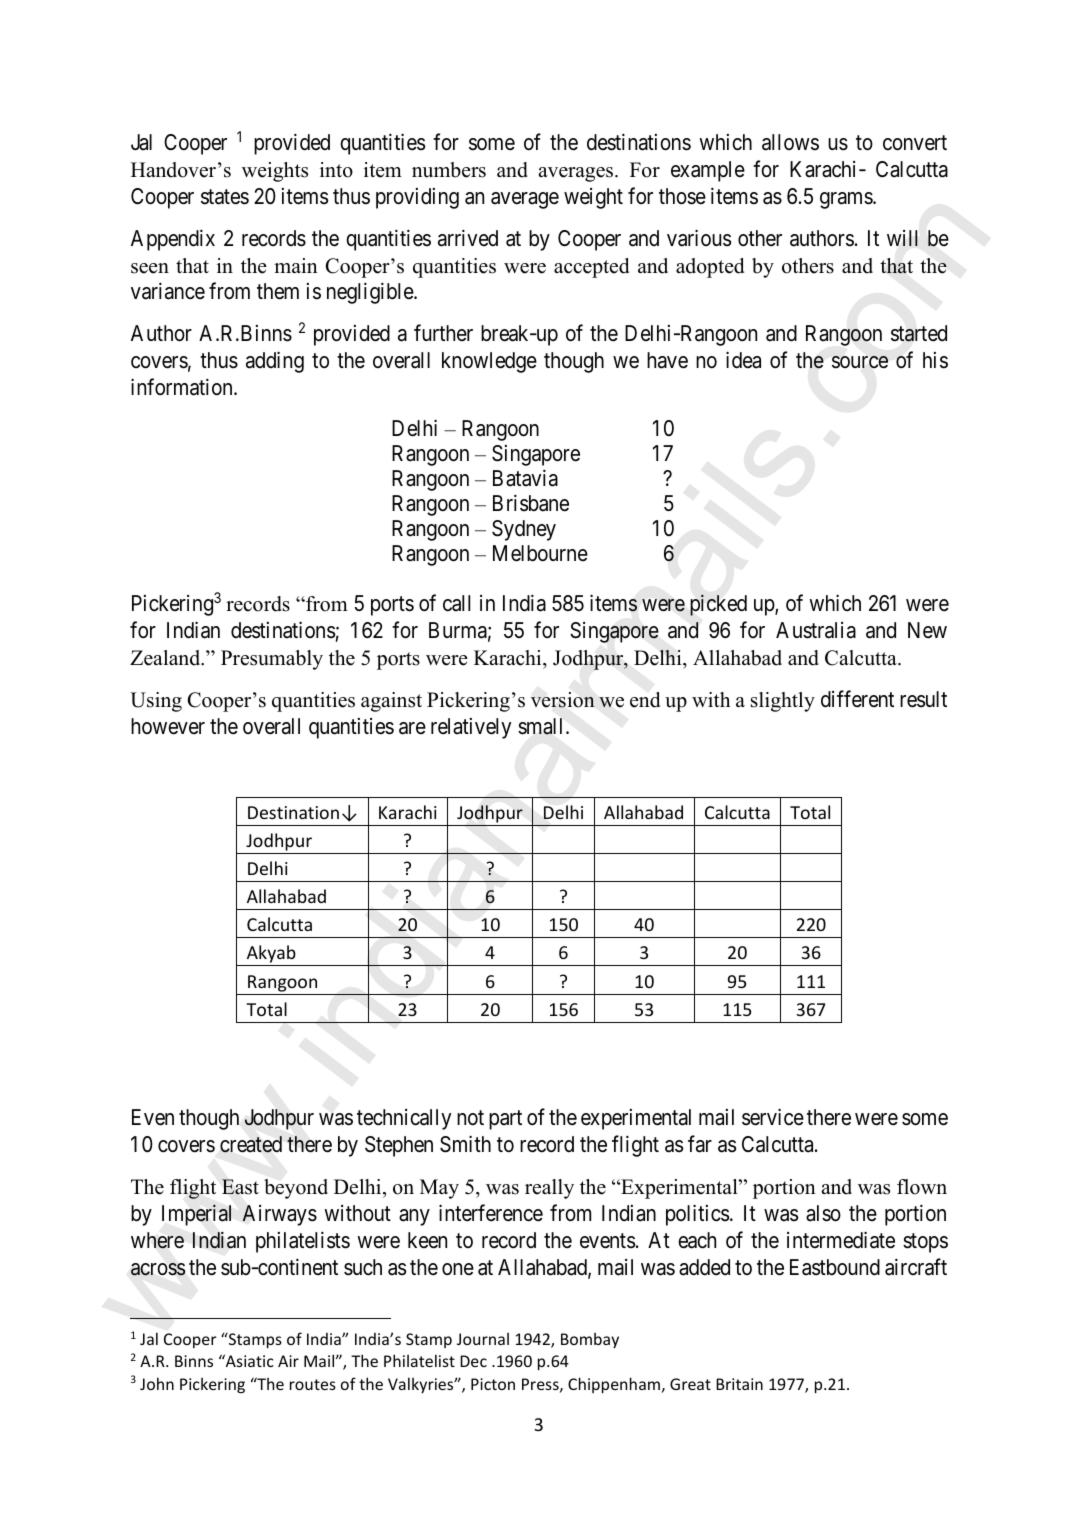  What do you see at coordinates (590, 1340) in the document?
I see `Bombay` at bounding box center [590, 1340].
